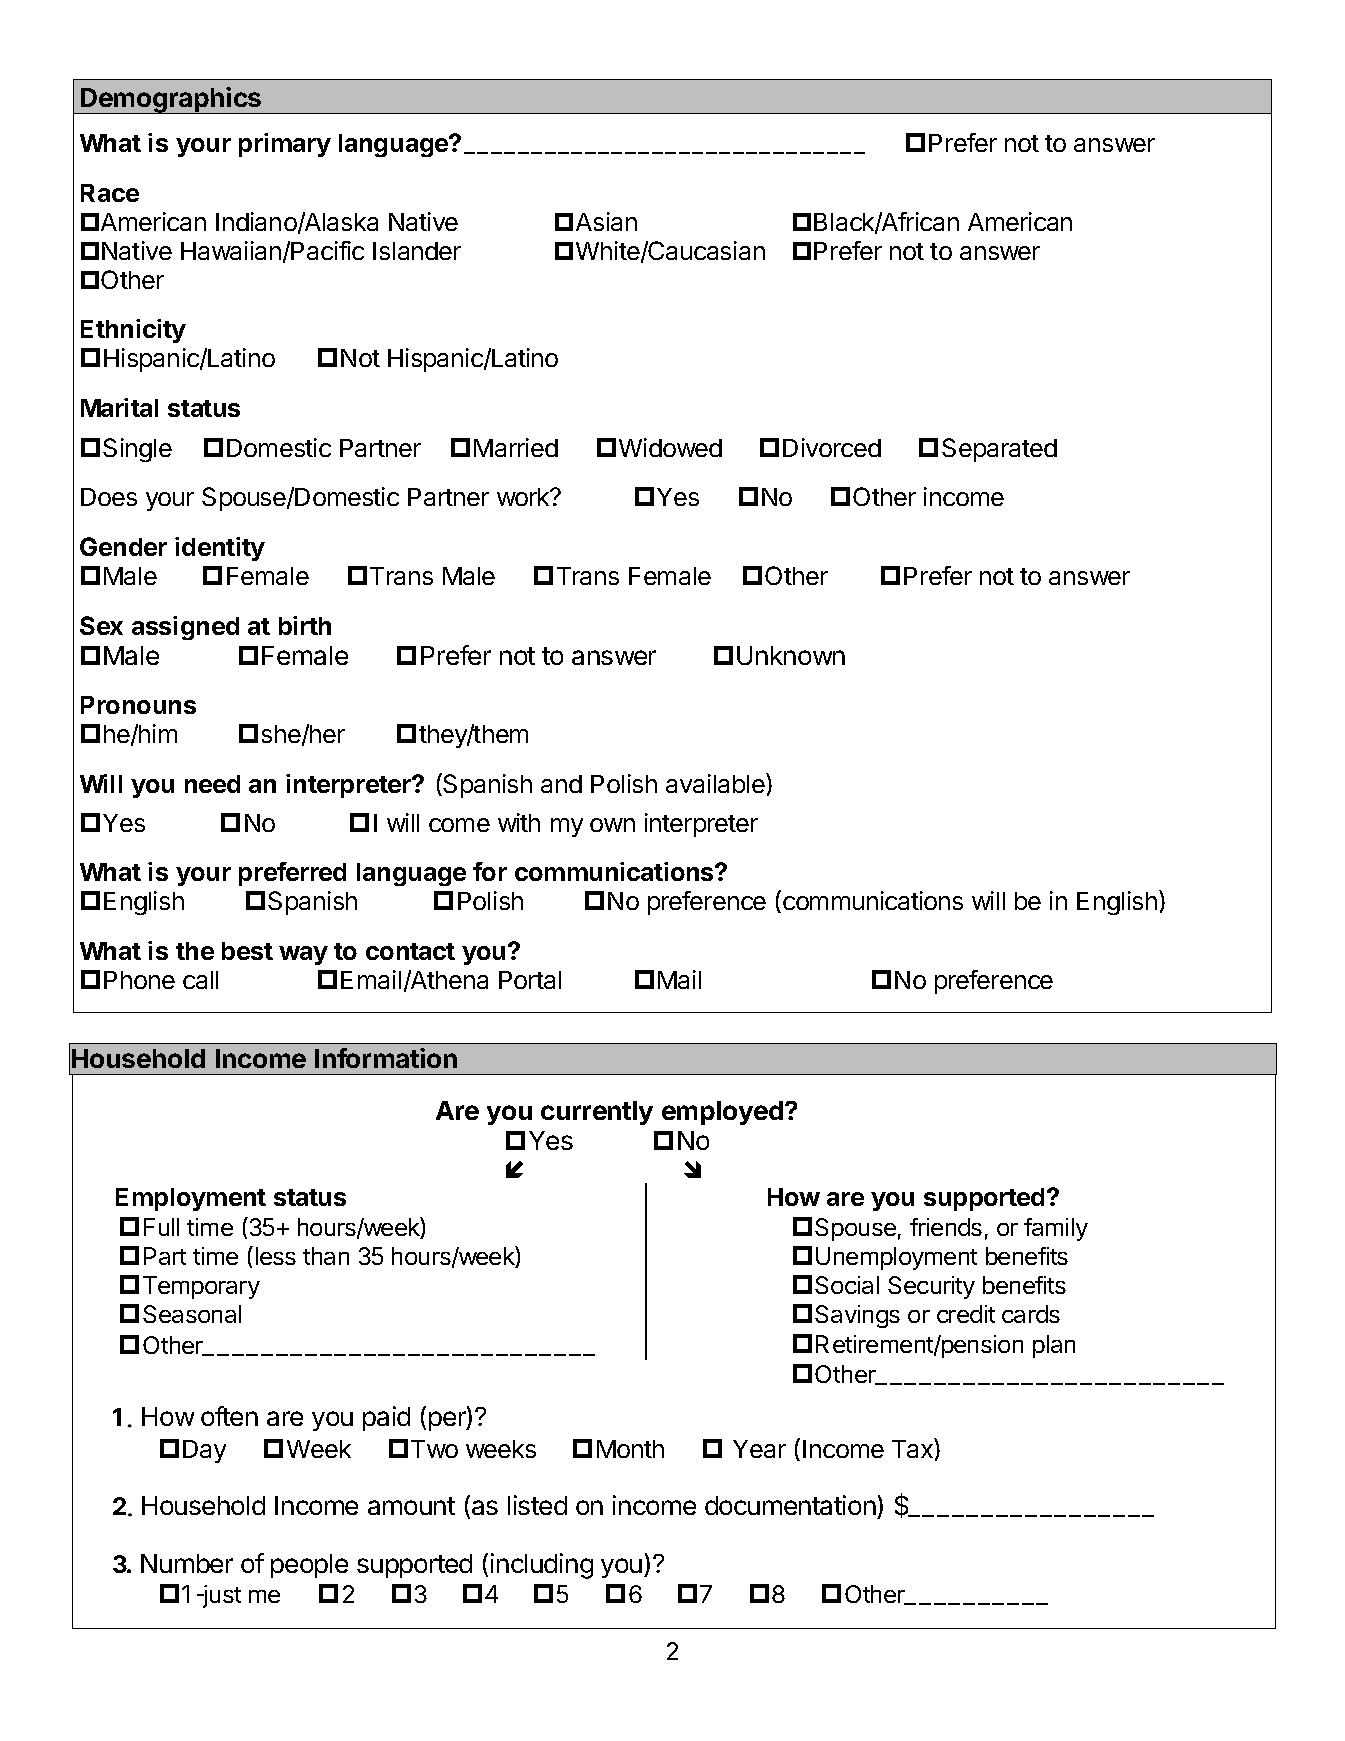  What do you see at coordinates (519, 822) in the screenshot?
I see `with` at bounding box center [519, 822].
